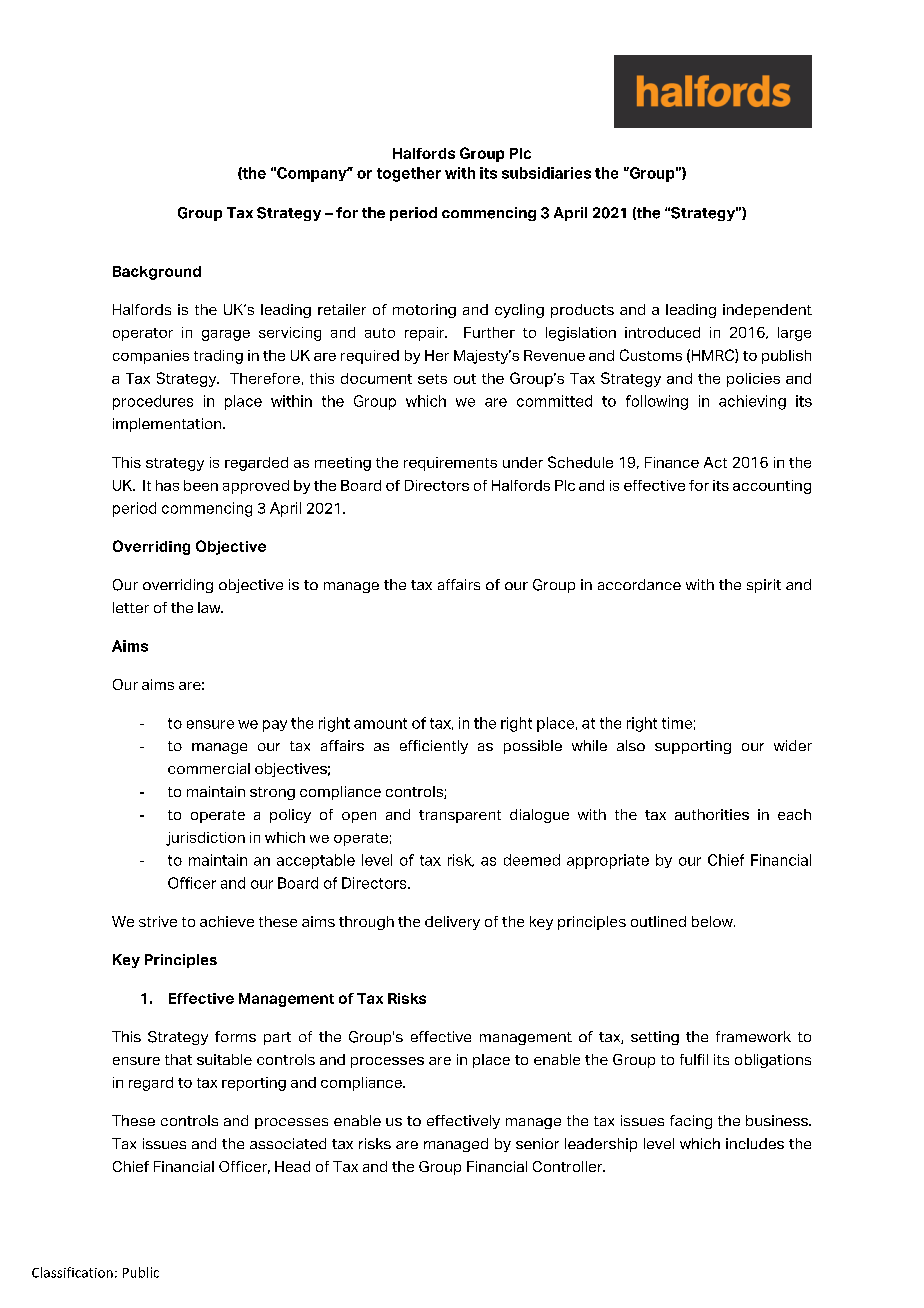  Describe the element at coordinates (157, 273) in the screenshot. I see `Background` at that location.
